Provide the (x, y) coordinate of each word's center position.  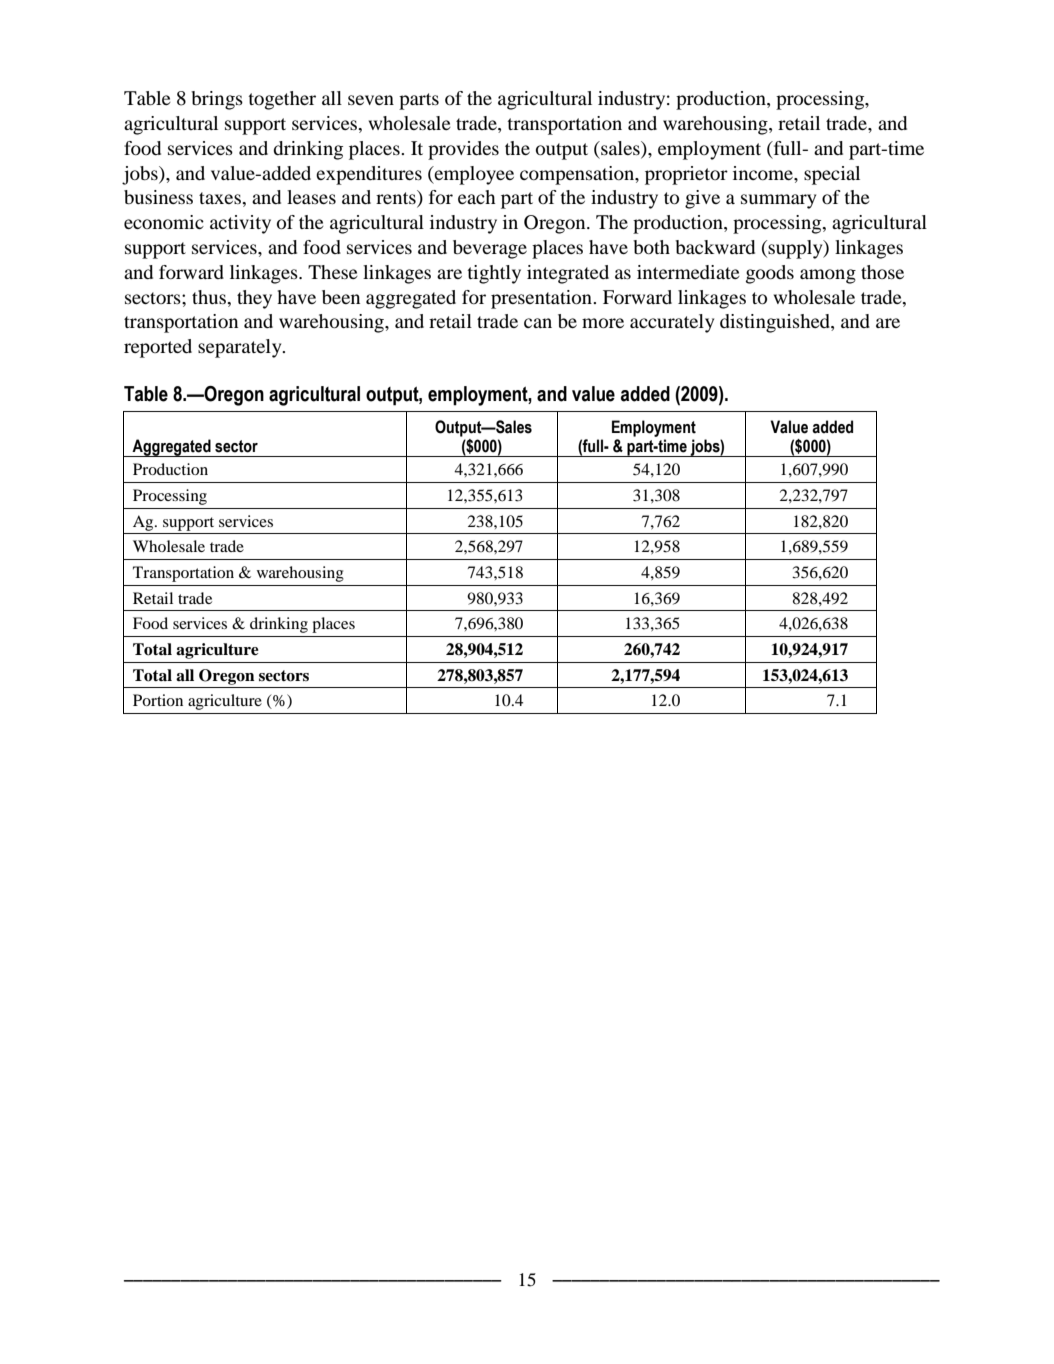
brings (217, 100)
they (254, 299)
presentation (542, 299)
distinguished (776, 323)
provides (463, 150)
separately (241, 348)
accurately (672, 323)
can (538, 323)
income (764, 173)
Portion (158, 700)
